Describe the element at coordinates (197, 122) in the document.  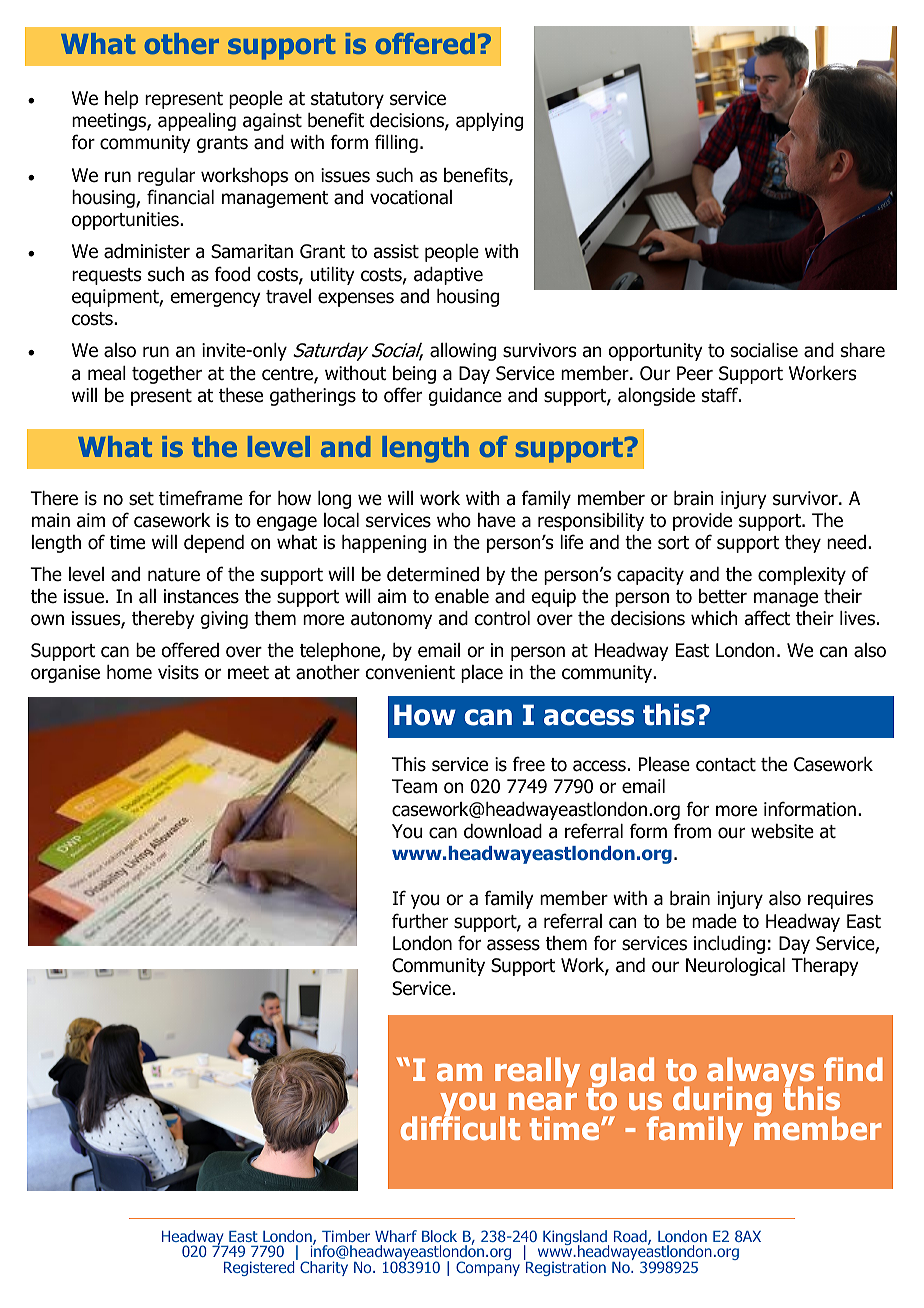
I see `appealing` at that location.
